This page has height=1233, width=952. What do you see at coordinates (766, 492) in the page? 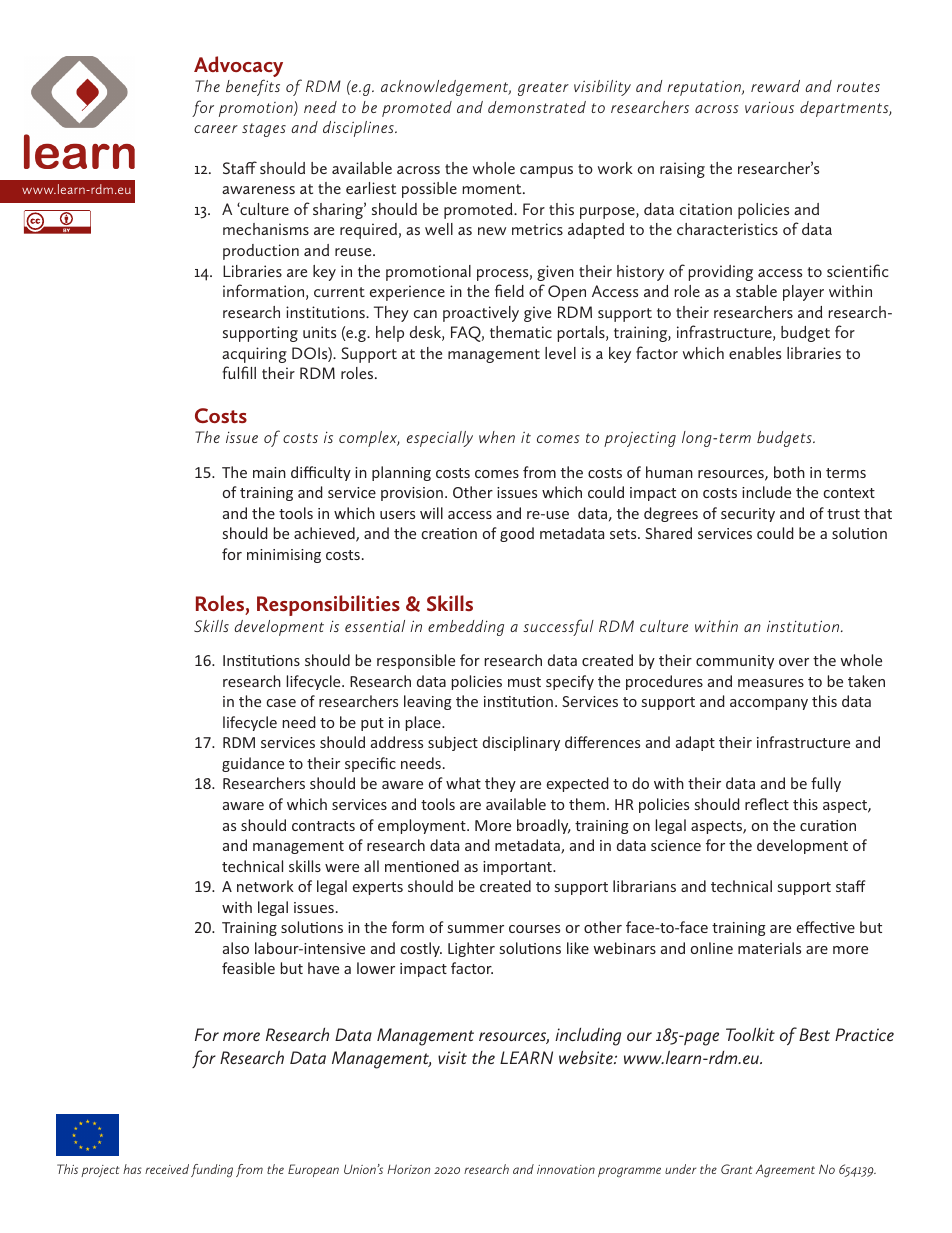
I see `include` at bounding box center [766, 492].
